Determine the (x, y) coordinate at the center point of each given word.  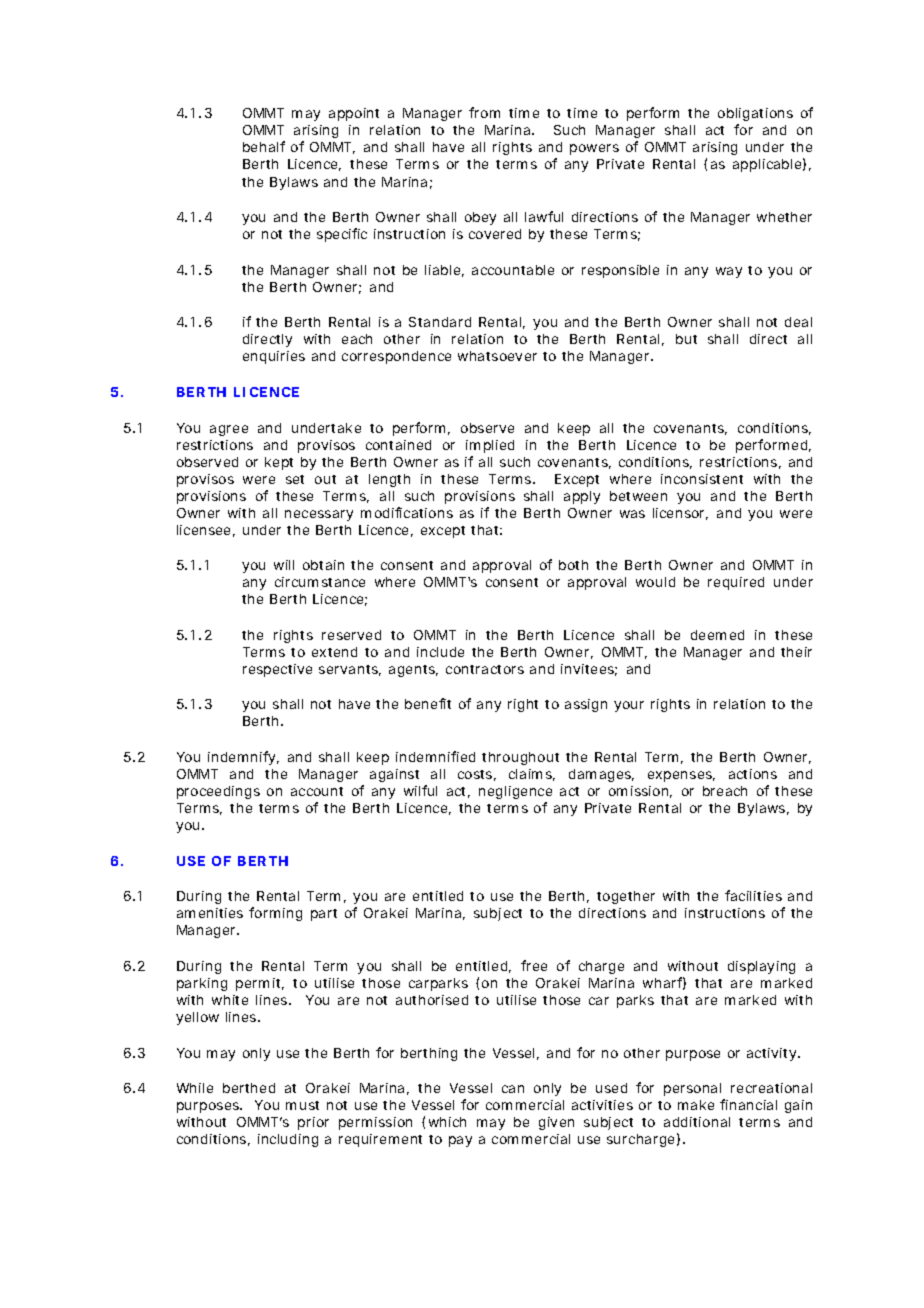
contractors (485, 669)
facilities (753, 895)
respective (277, 670)
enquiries (274, 357)
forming (275, 914)
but (686, 339)
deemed (717, 635)
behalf (264, 146)
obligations (755, 116)
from (484, 112)
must (302, 1105)
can (513, 1089)
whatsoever (497, 356)
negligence (515, 792)
